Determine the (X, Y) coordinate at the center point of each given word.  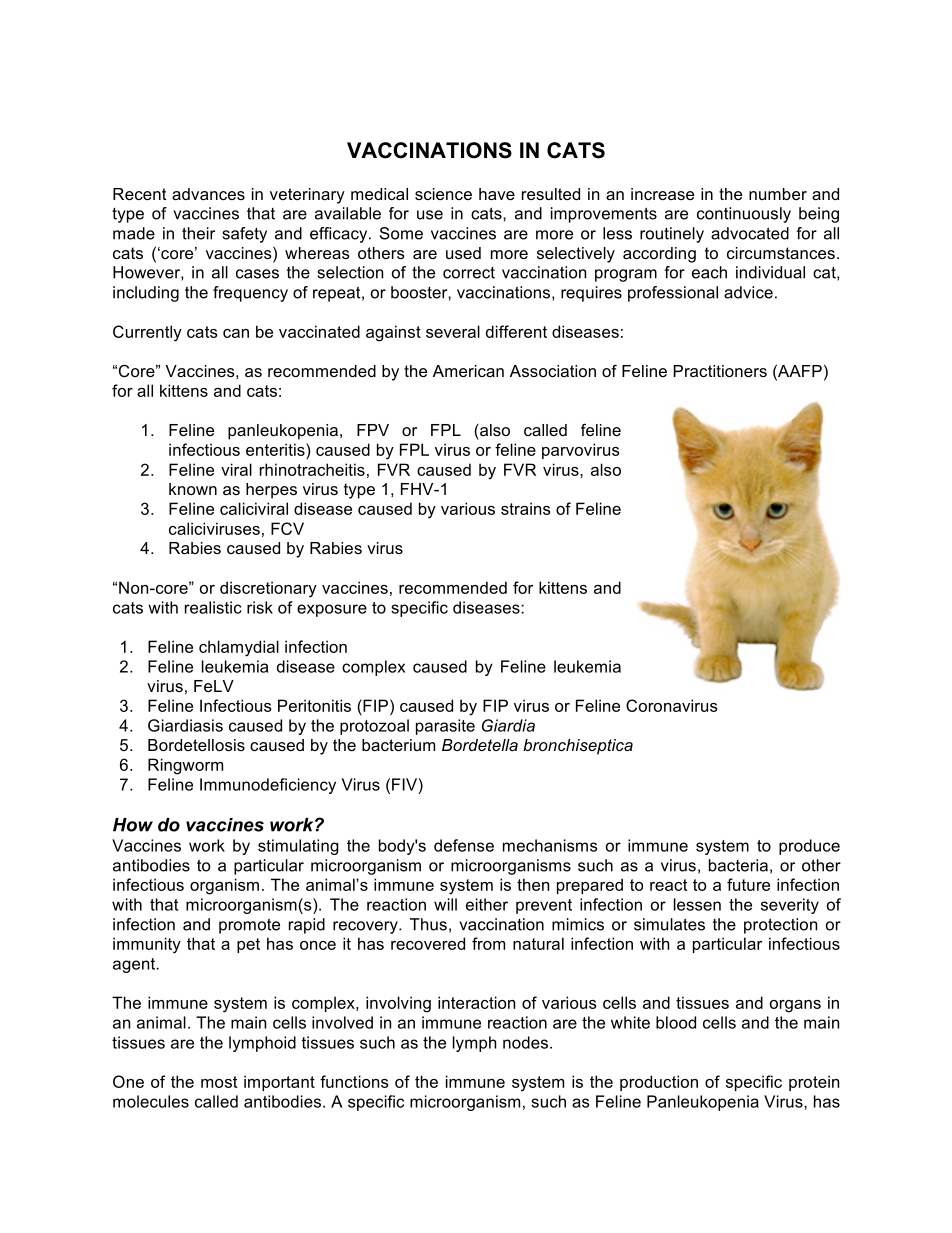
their (198, 233)
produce (809, 847)
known (193, 489)
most (219, 1082)
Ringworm (185, 766)
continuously (744, 215)
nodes (525, 1042)
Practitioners (720, 371)
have (497, 194)
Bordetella (480, 745)
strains (526, 508)
